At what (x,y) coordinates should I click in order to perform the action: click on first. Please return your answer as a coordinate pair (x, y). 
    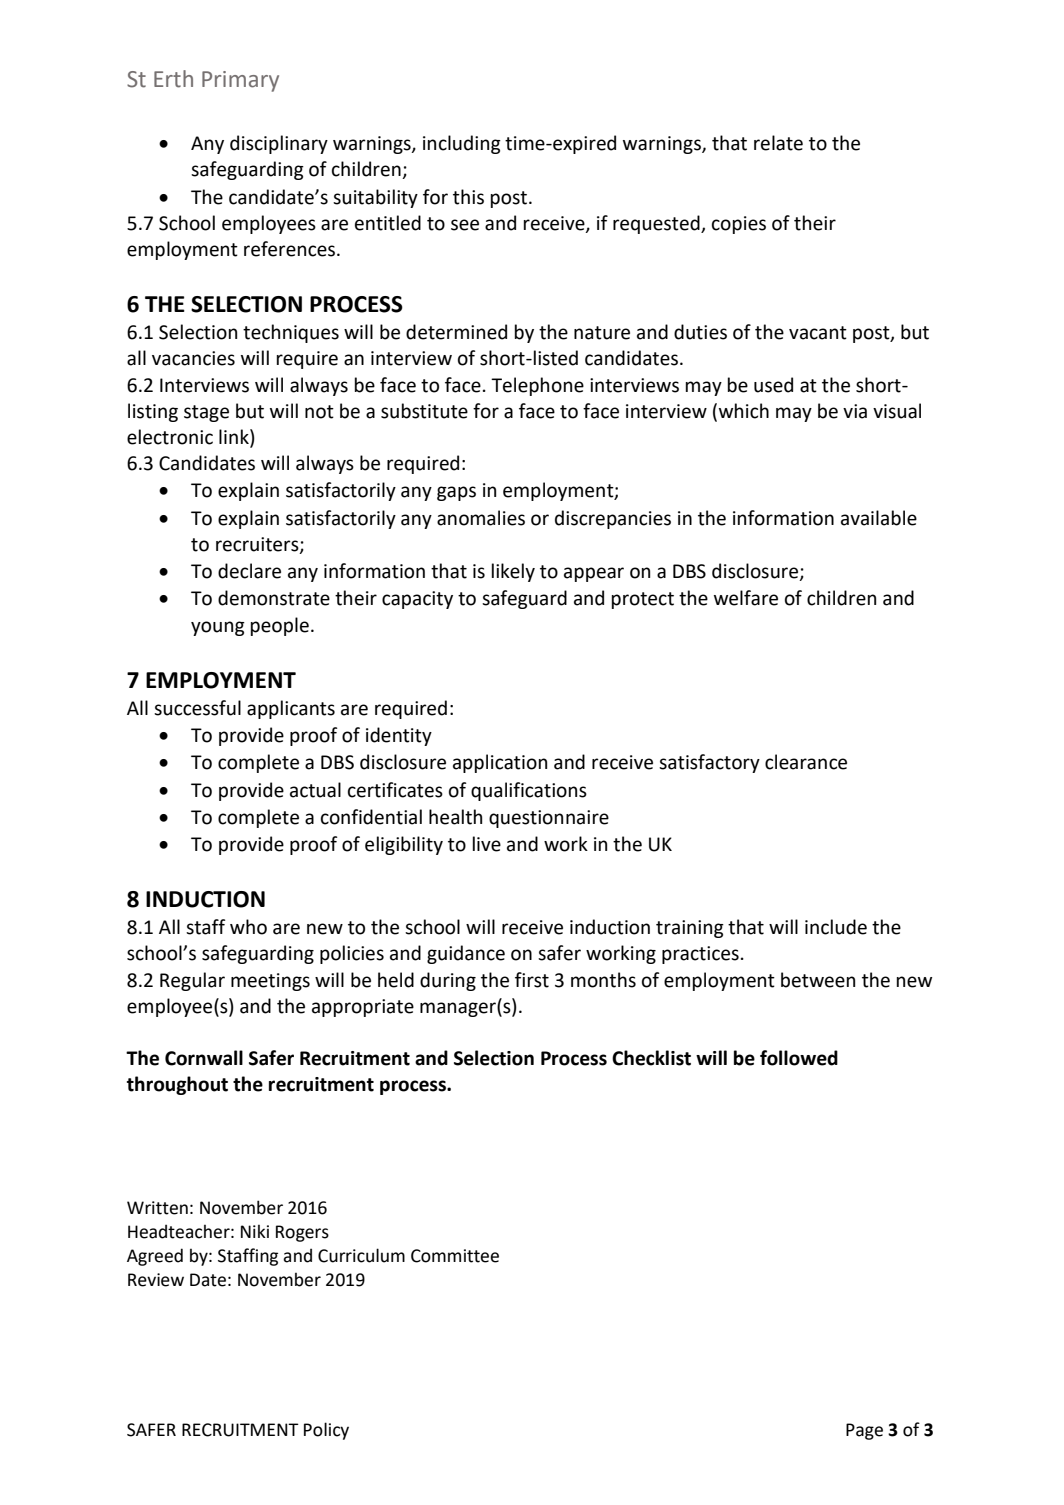
    Looking at the image, I should click on (532, 980).
